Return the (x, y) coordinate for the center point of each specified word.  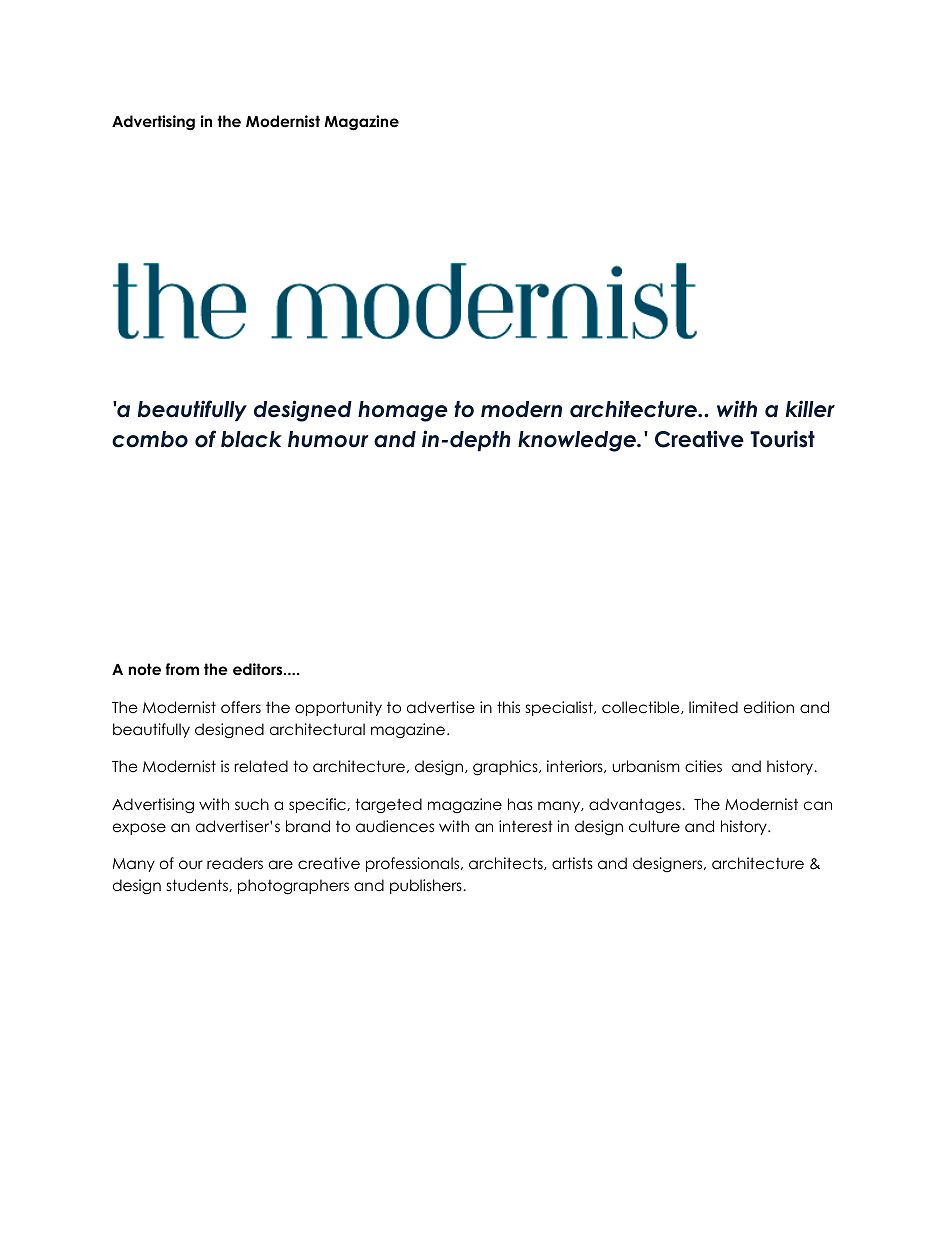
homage (403, 411)
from (182, 669)
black (251, 439)
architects (507, 863)
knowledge (578, 441)
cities (703, 766)
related (261, 766)
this (508, 707)
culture (654, 826)
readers (235, 863)
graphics (506, 768)
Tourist (782, 439)
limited (713, 707)
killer (810, 409)
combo (150, 439)
